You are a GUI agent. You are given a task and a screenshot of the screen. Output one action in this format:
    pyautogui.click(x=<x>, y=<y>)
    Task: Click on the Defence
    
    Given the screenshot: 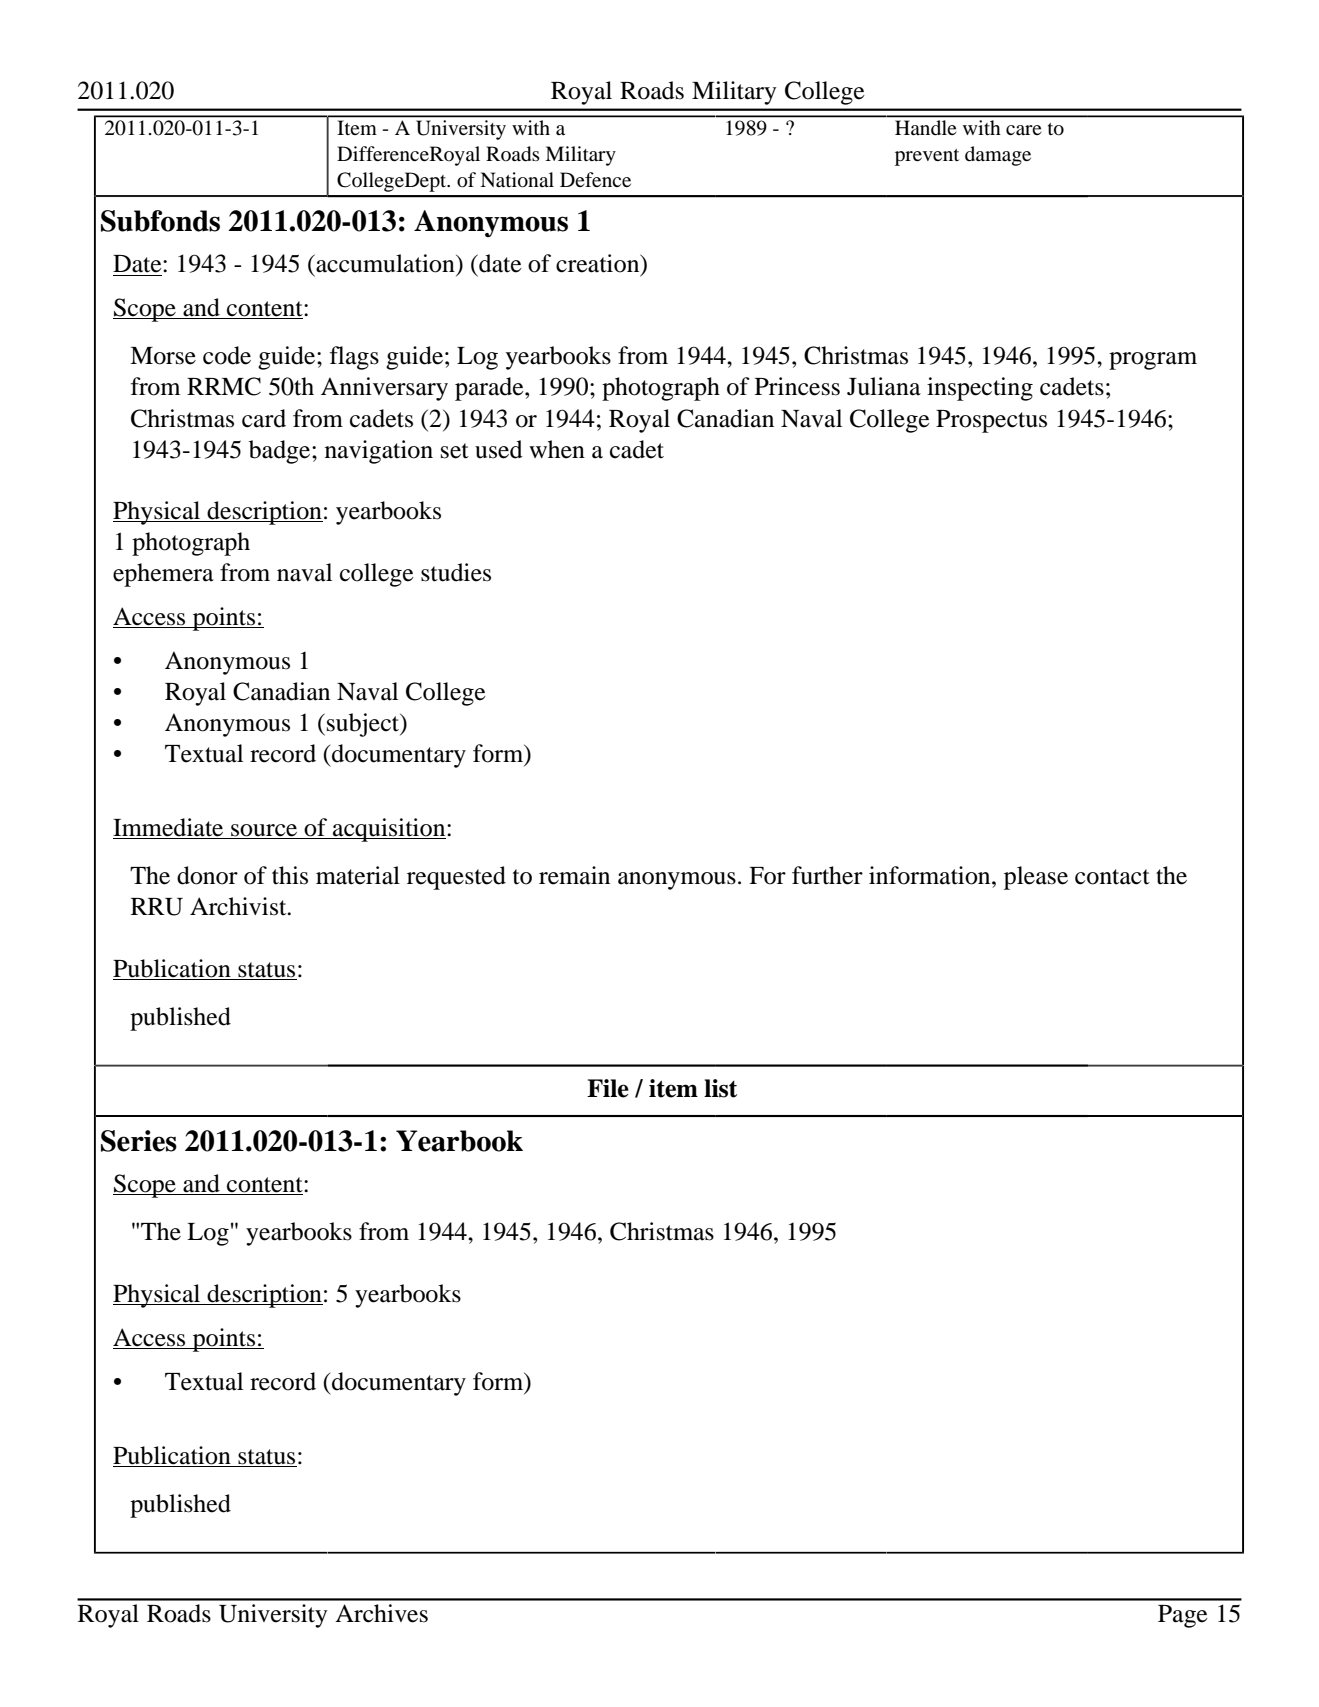 What is the action you would take?
    pyautogui.click(x=595, y=179)
